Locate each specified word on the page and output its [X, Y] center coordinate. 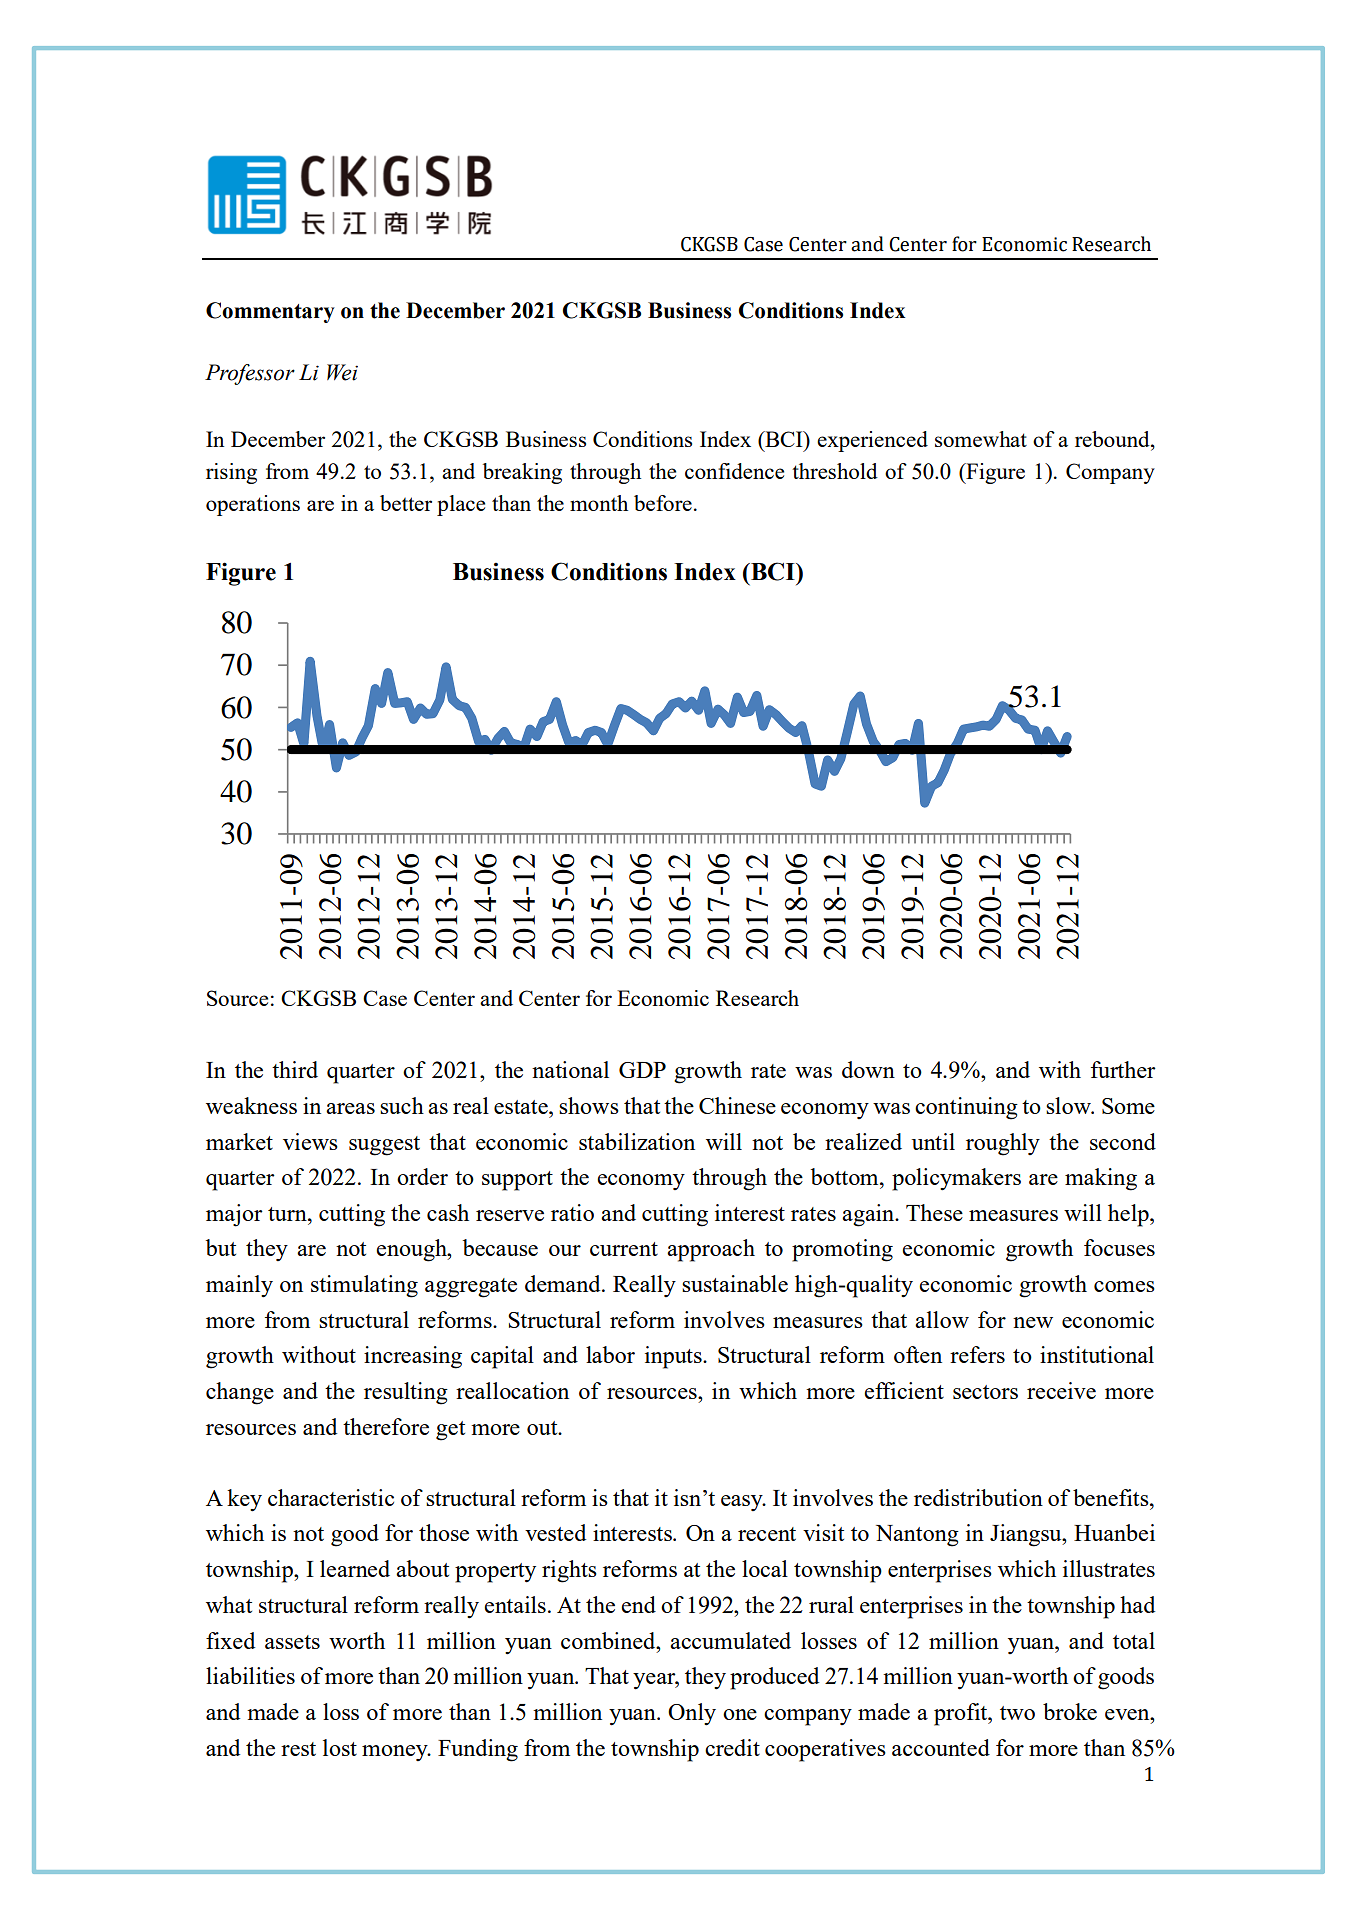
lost [340, 1747]
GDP [642, 1070]
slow [1069, 1105]
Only [692, 1714]
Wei [342, 372]
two [1017, 1713]
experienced [872, 441]
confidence [734, 471]
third [295, 1069]
